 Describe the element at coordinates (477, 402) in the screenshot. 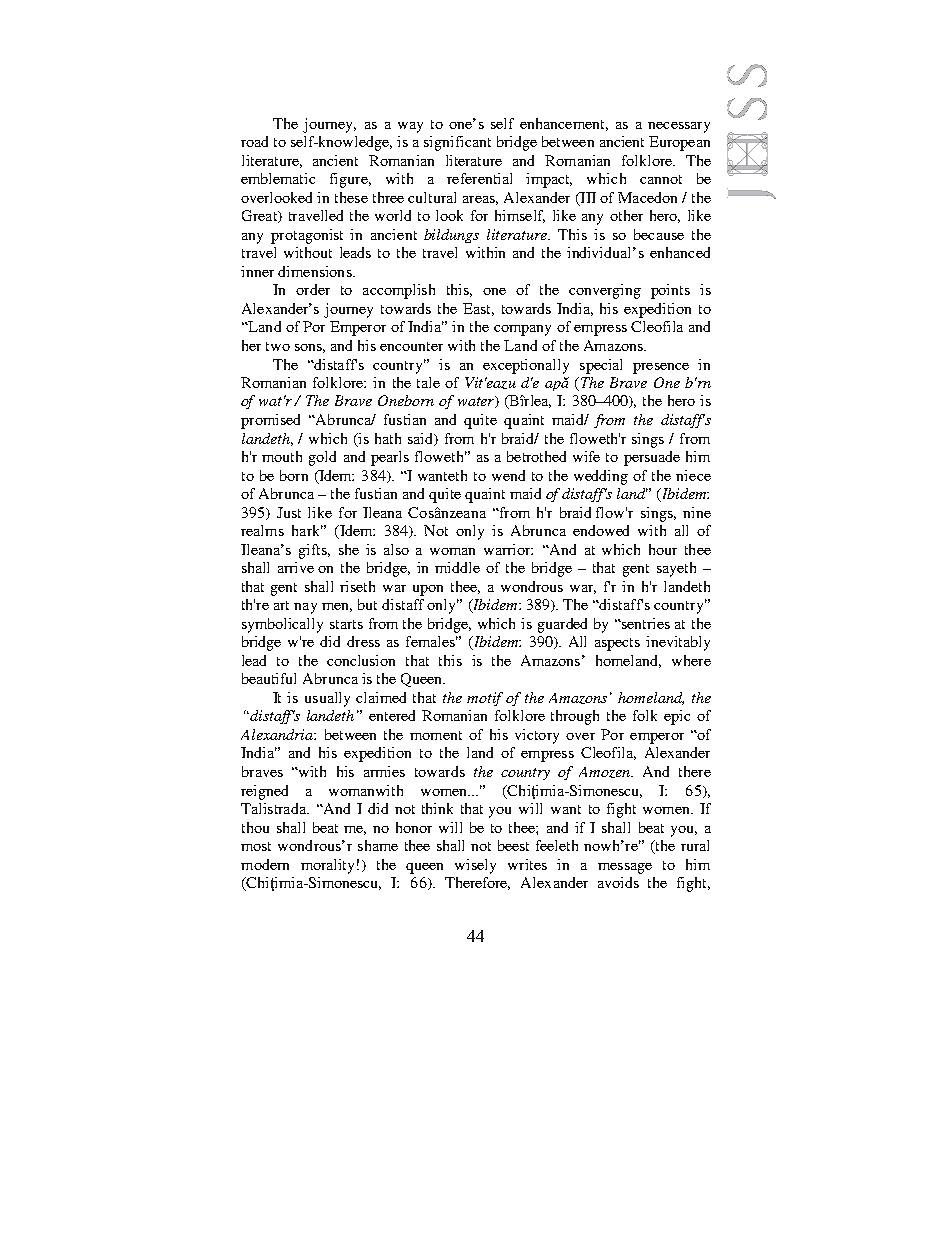

I see `water` at that location.
